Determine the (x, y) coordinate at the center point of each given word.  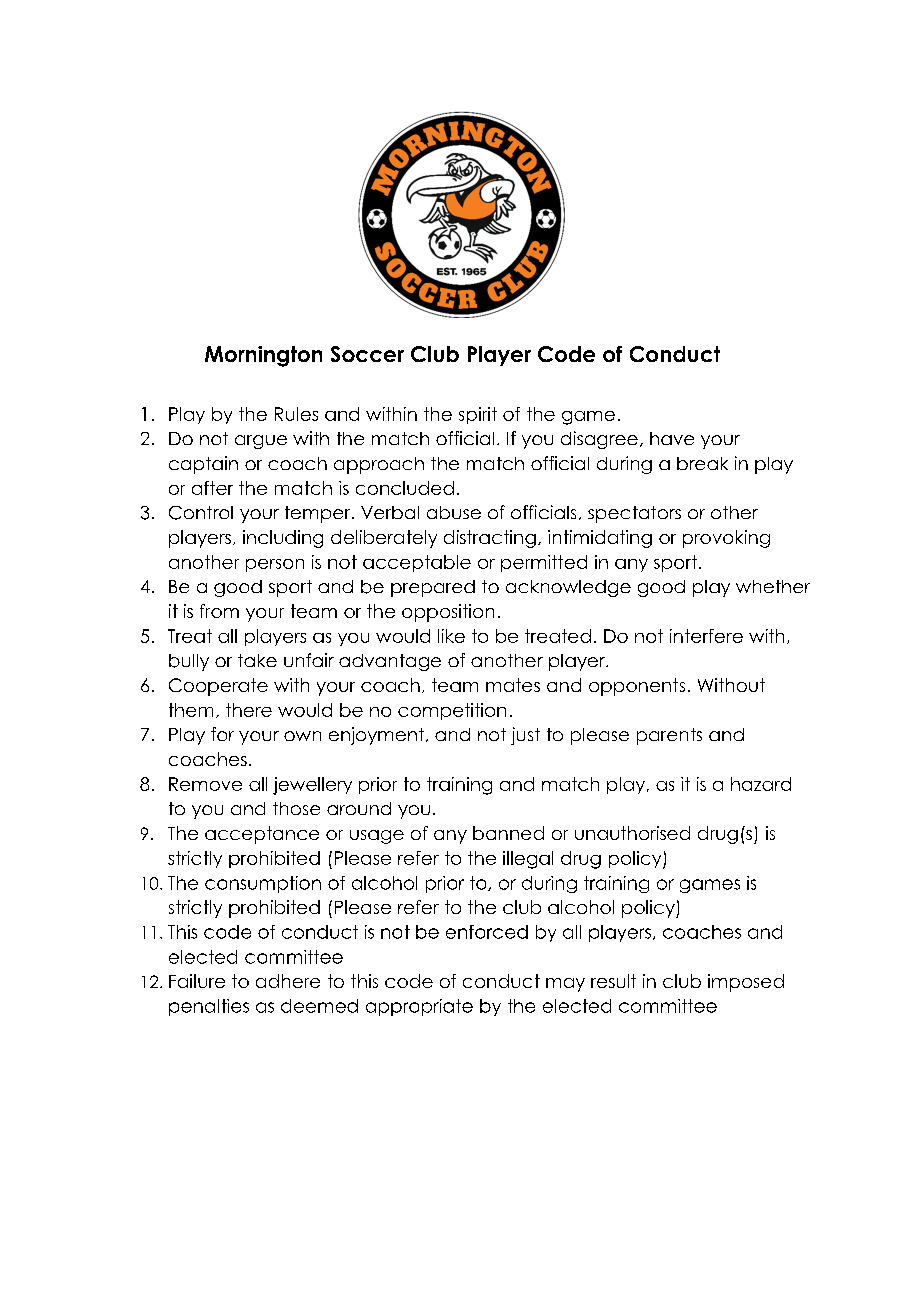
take (257, 660)
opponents (637, 687)
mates (513, 685)
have (672, 438)
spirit (478, 415)
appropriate (419, 1007)
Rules (296, 414)
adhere (288, 981)
